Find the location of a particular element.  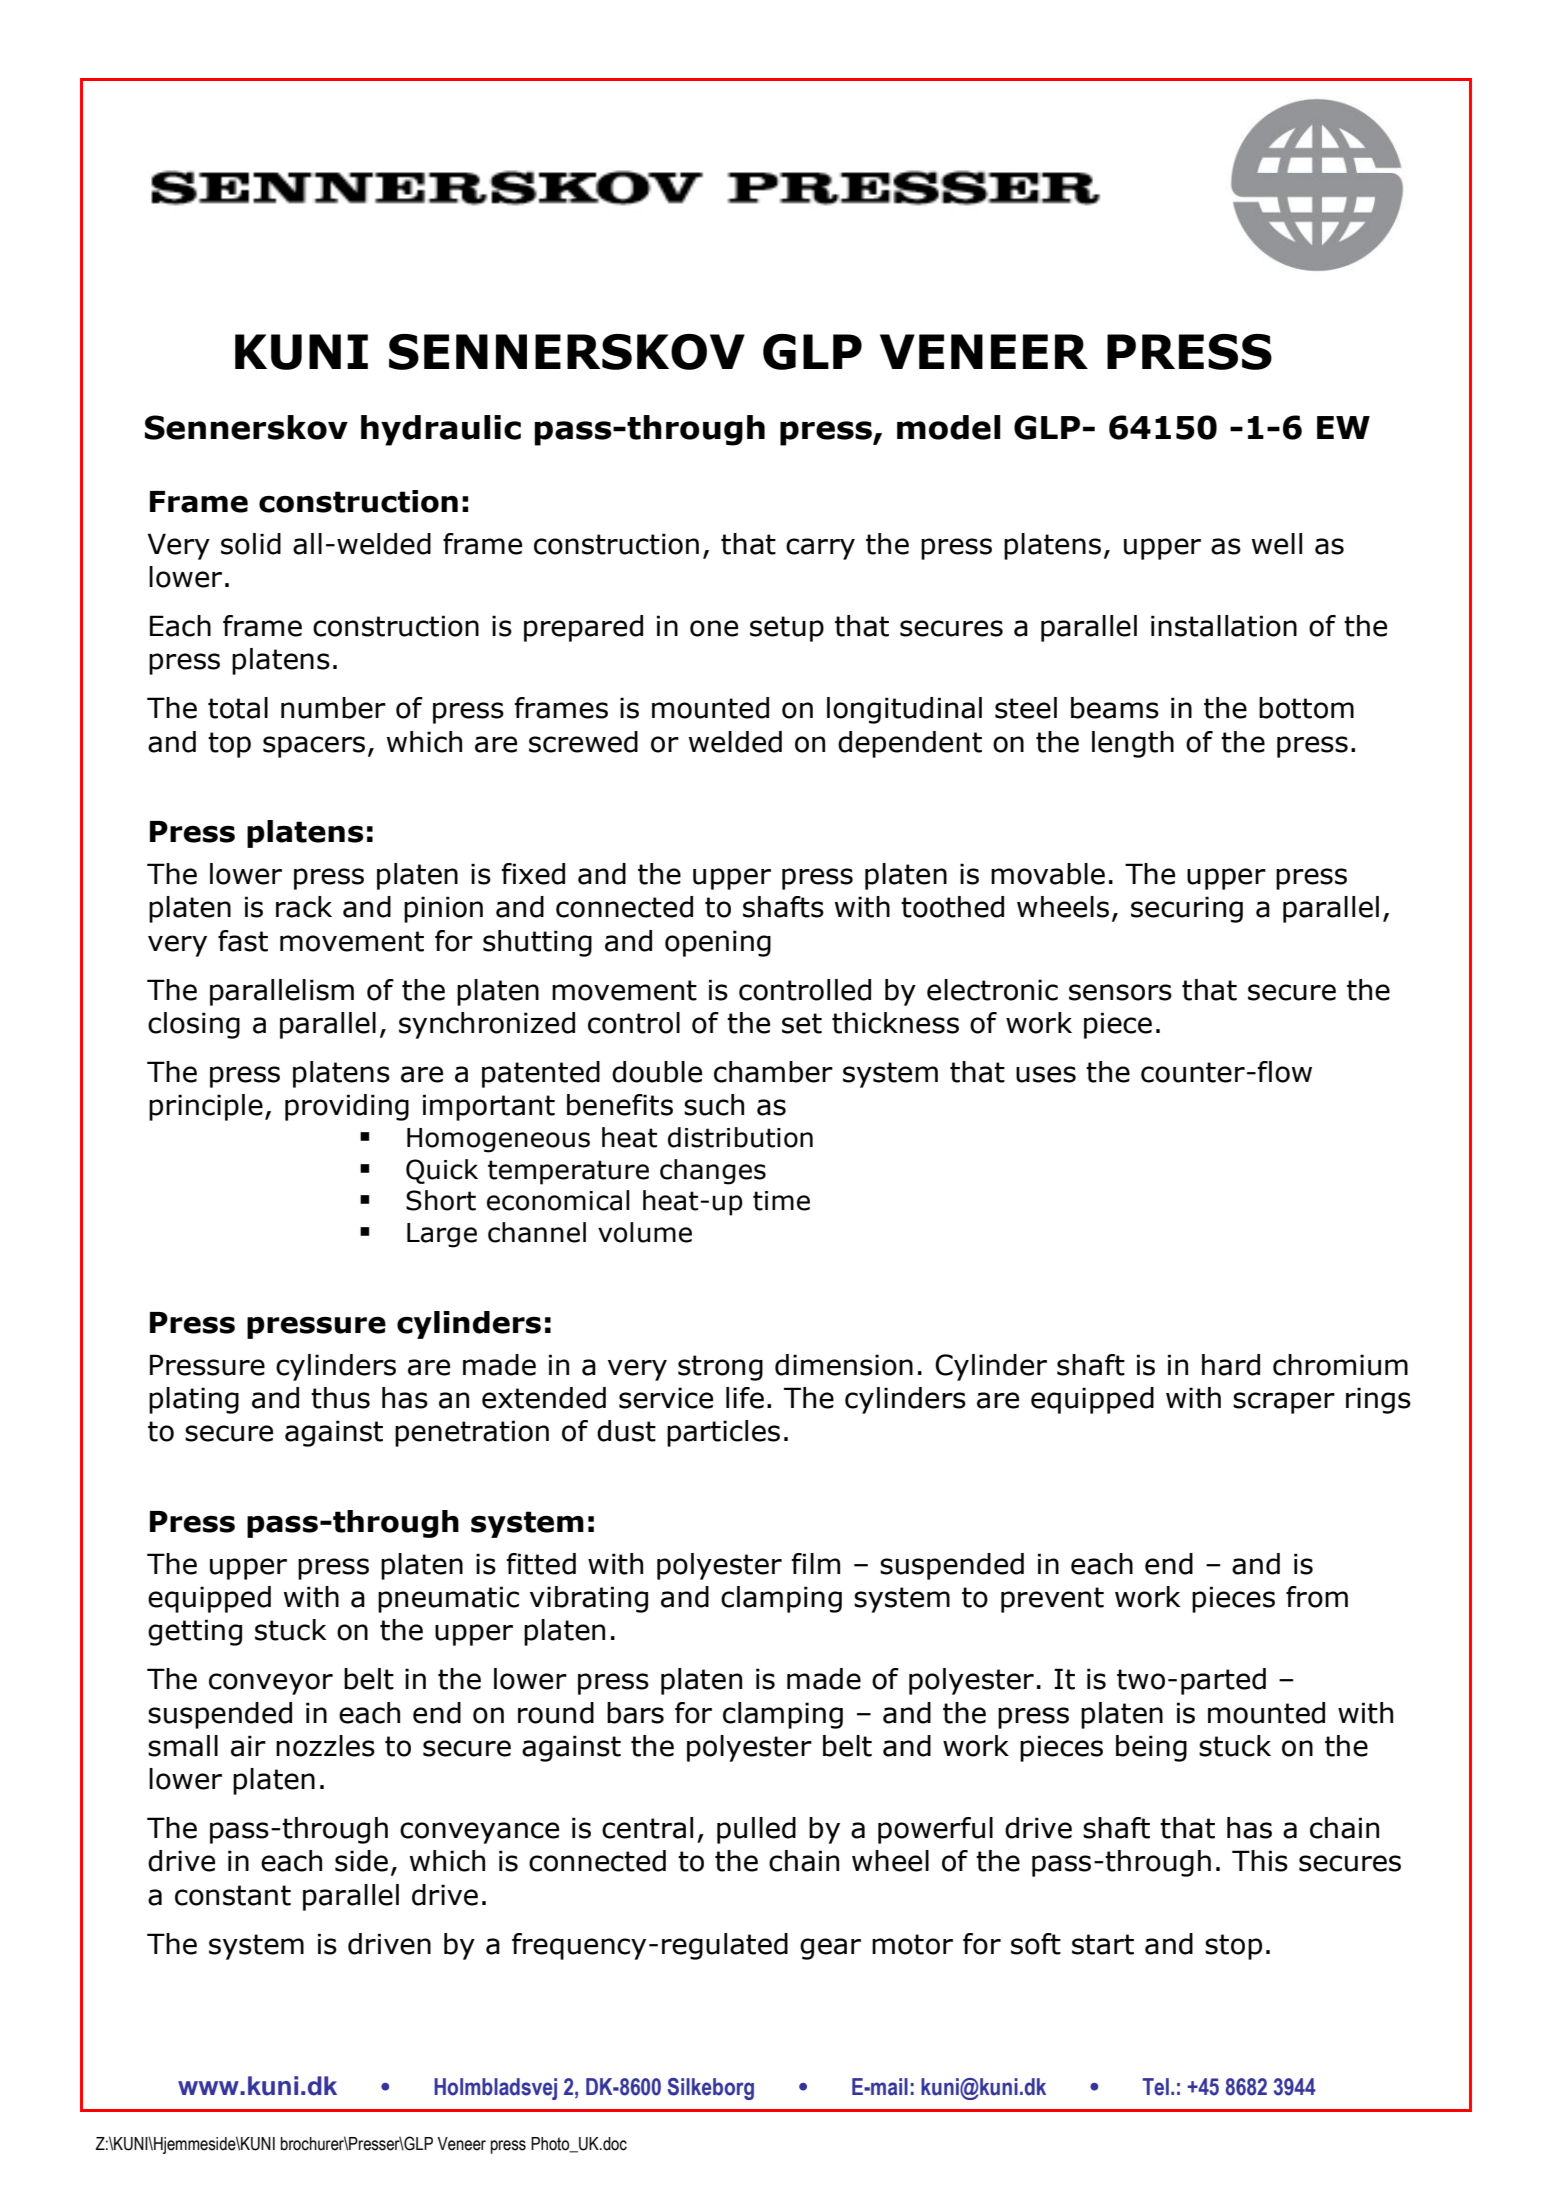

opening is located at coordinates (718, 943).
